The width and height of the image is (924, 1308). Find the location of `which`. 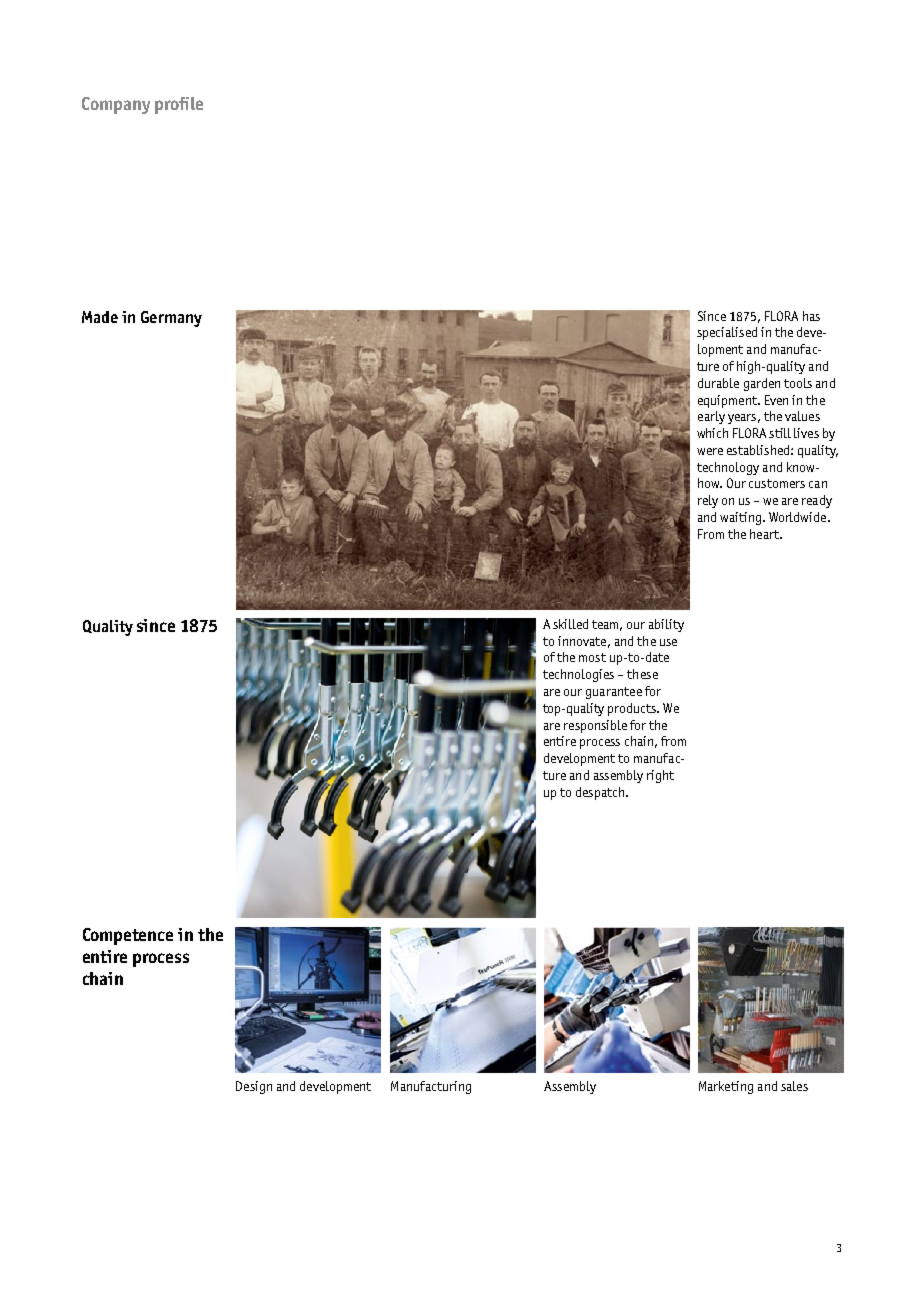

which is located at coordinates (712, 433).
